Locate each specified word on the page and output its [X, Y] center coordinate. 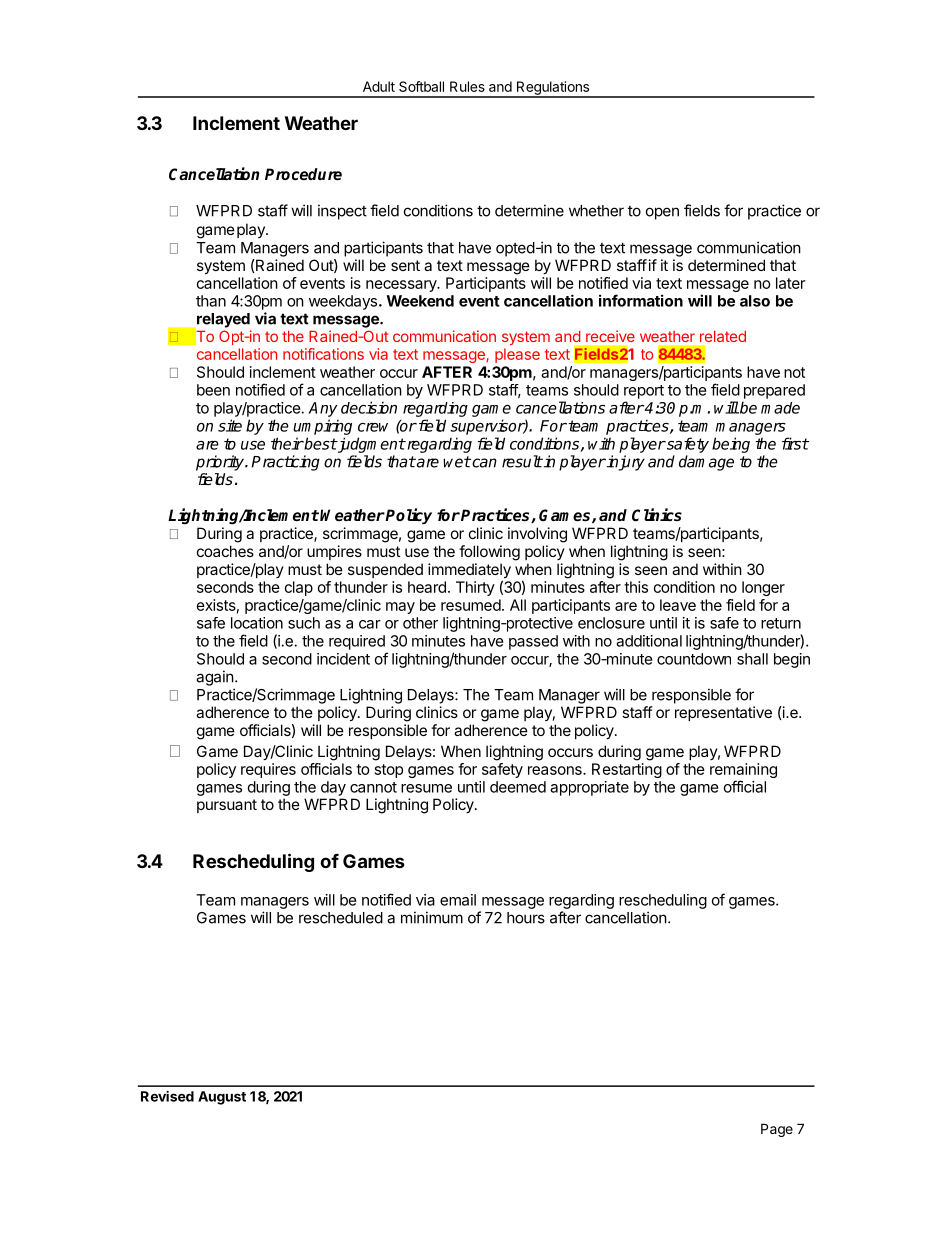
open [662, 213]
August [222, 1098]
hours [526, 918]
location [257, 623]
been [213, 390]
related [723, 336]
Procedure [303, 174]
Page [777, 1130]
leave [678, 605]
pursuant [227, 806]
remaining [743, 772]
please [517, 355]
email [458, 900]
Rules [467, 86]
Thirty [475, 588]
